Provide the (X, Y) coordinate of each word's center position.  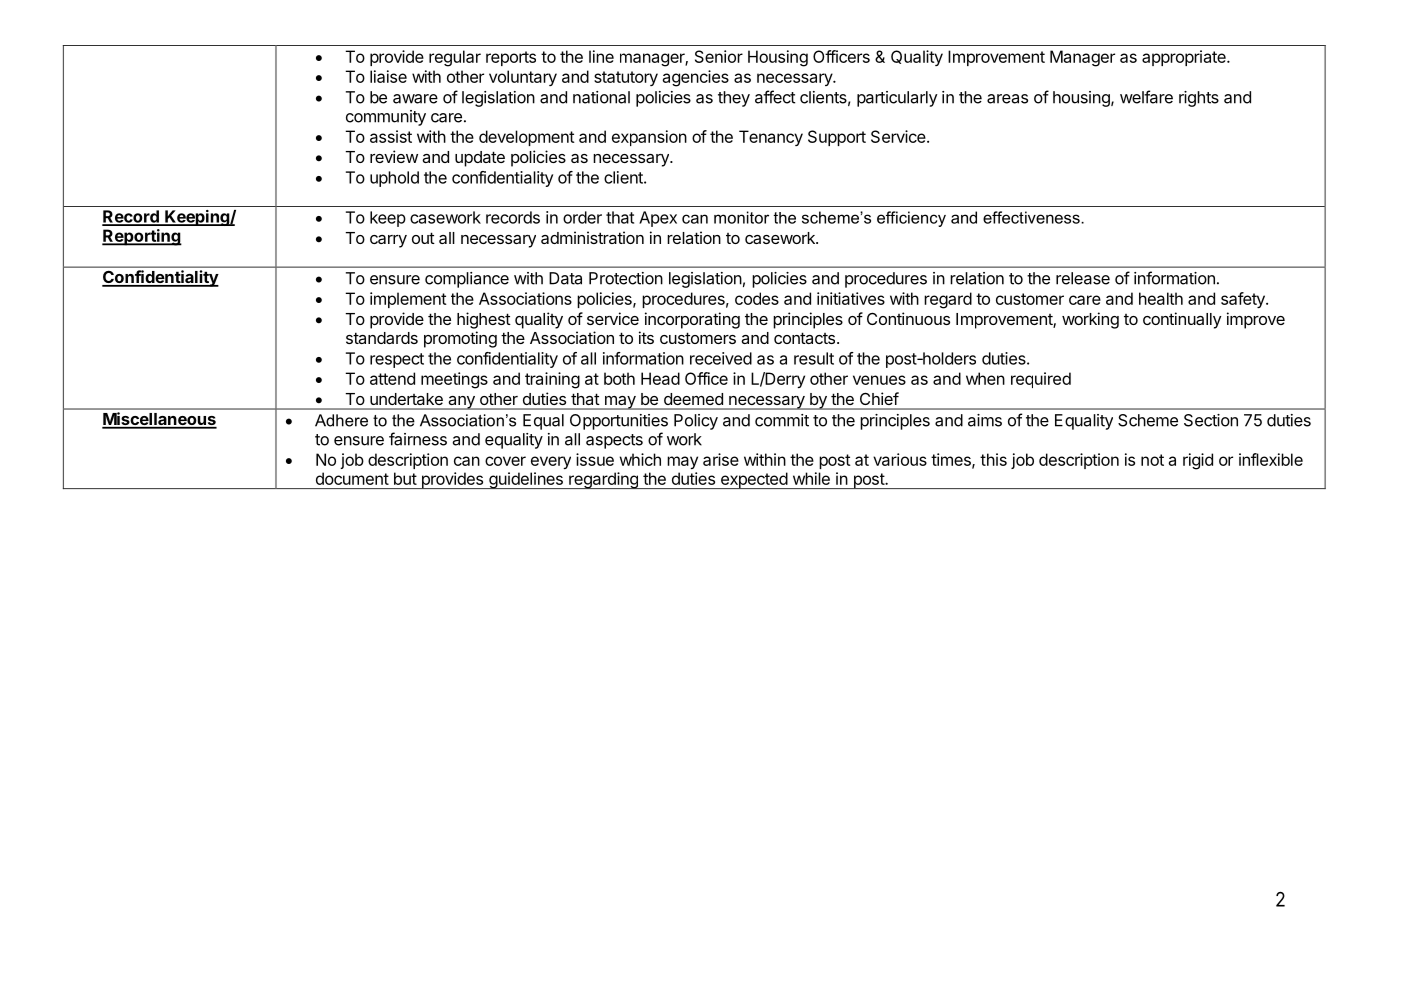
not (1152, 460)
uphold (394, 179)
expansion (649, 138)
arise (721, 459)
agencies (695, 78)
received (721, 358)
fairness (418, 439)
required (1041, 380)
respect (397, 360)
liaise (388, 76)
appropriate (1185, 58)
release (1083, 278)
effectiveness (1032, 217)
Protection (626, 278)
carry (388, 241)
